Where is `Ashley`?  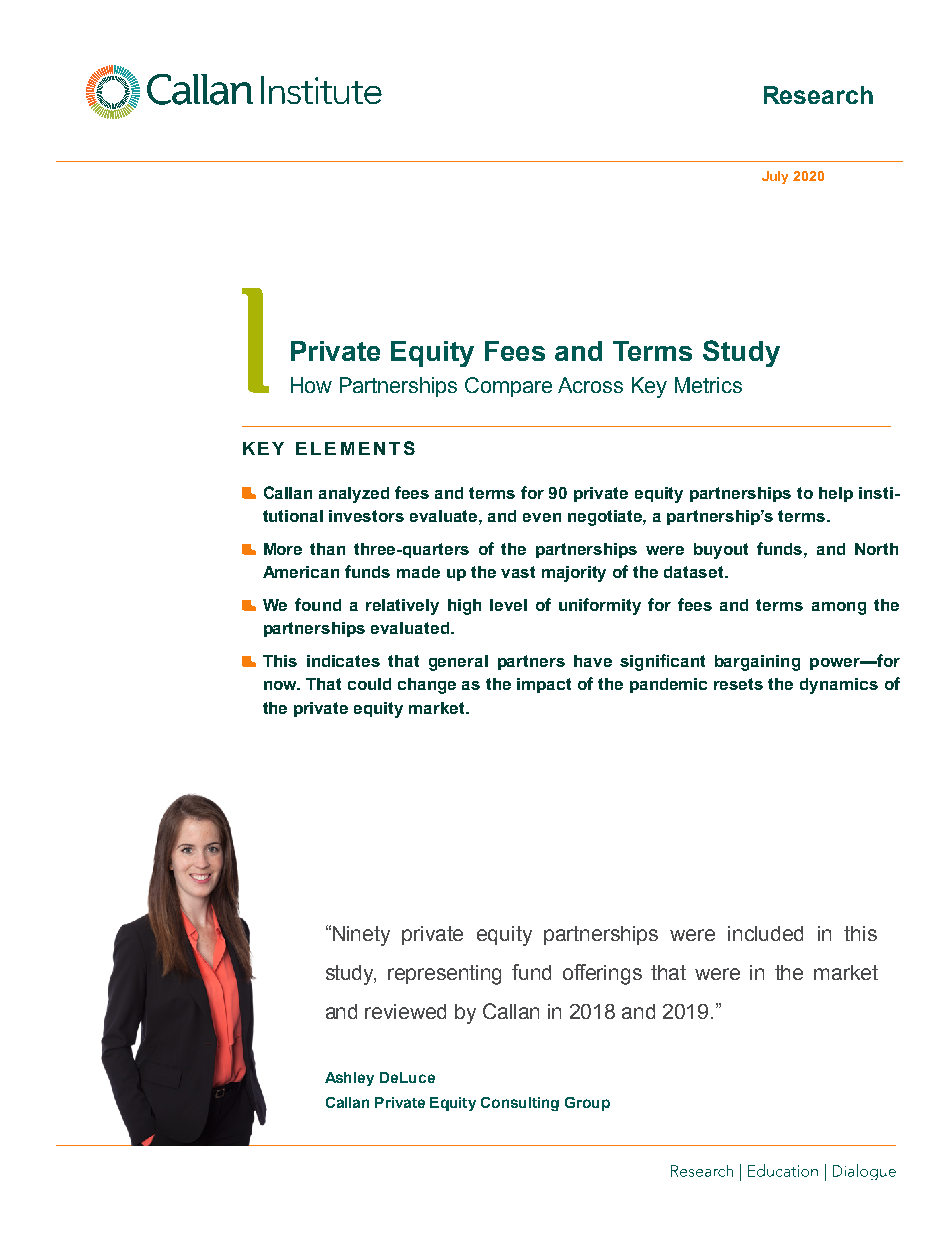
Ashley is located at coordinates (349, 1079).
